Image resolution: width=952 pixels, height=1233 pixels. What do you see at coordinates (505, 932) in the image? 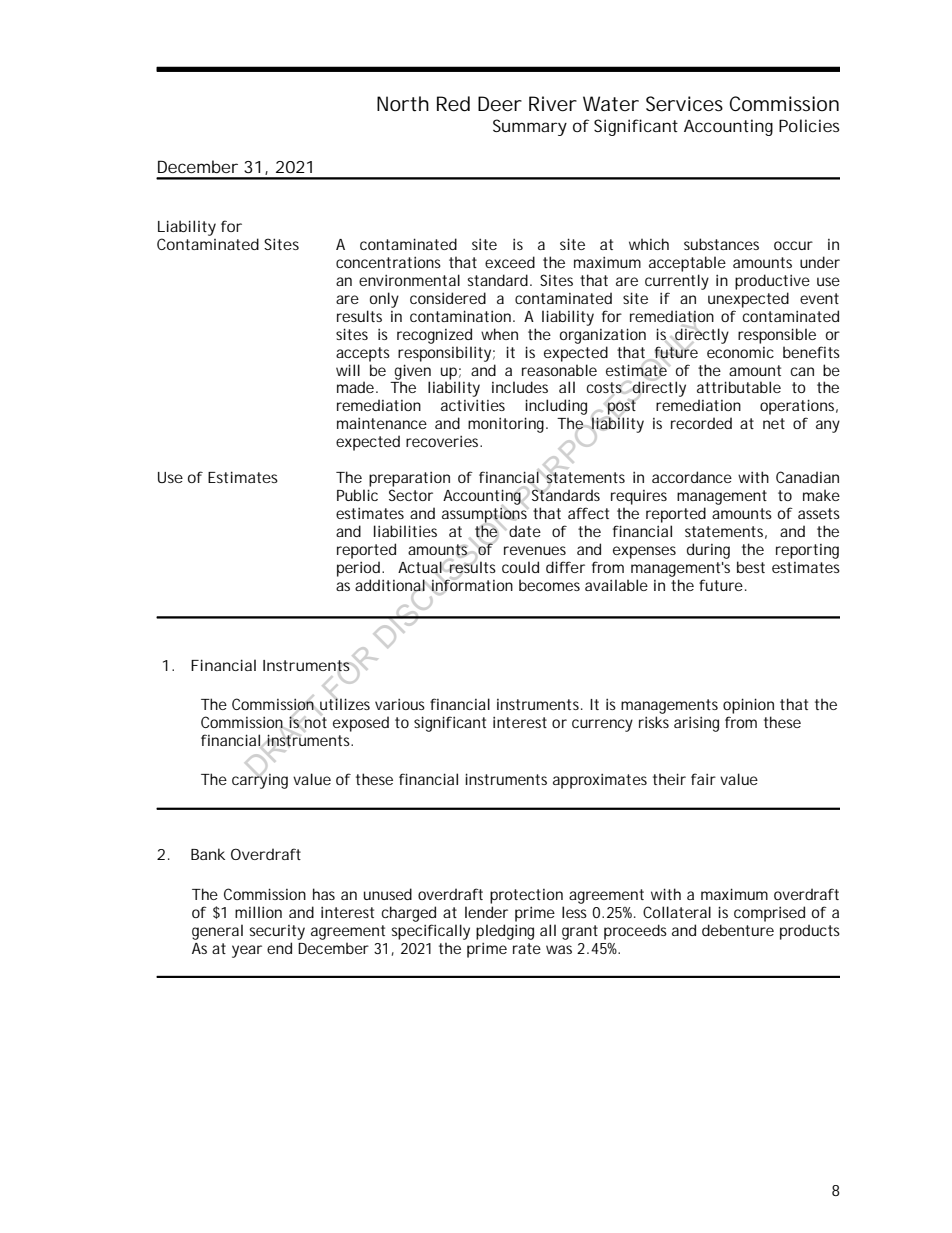
I see `pledging` at bounding box center [505, 932].
